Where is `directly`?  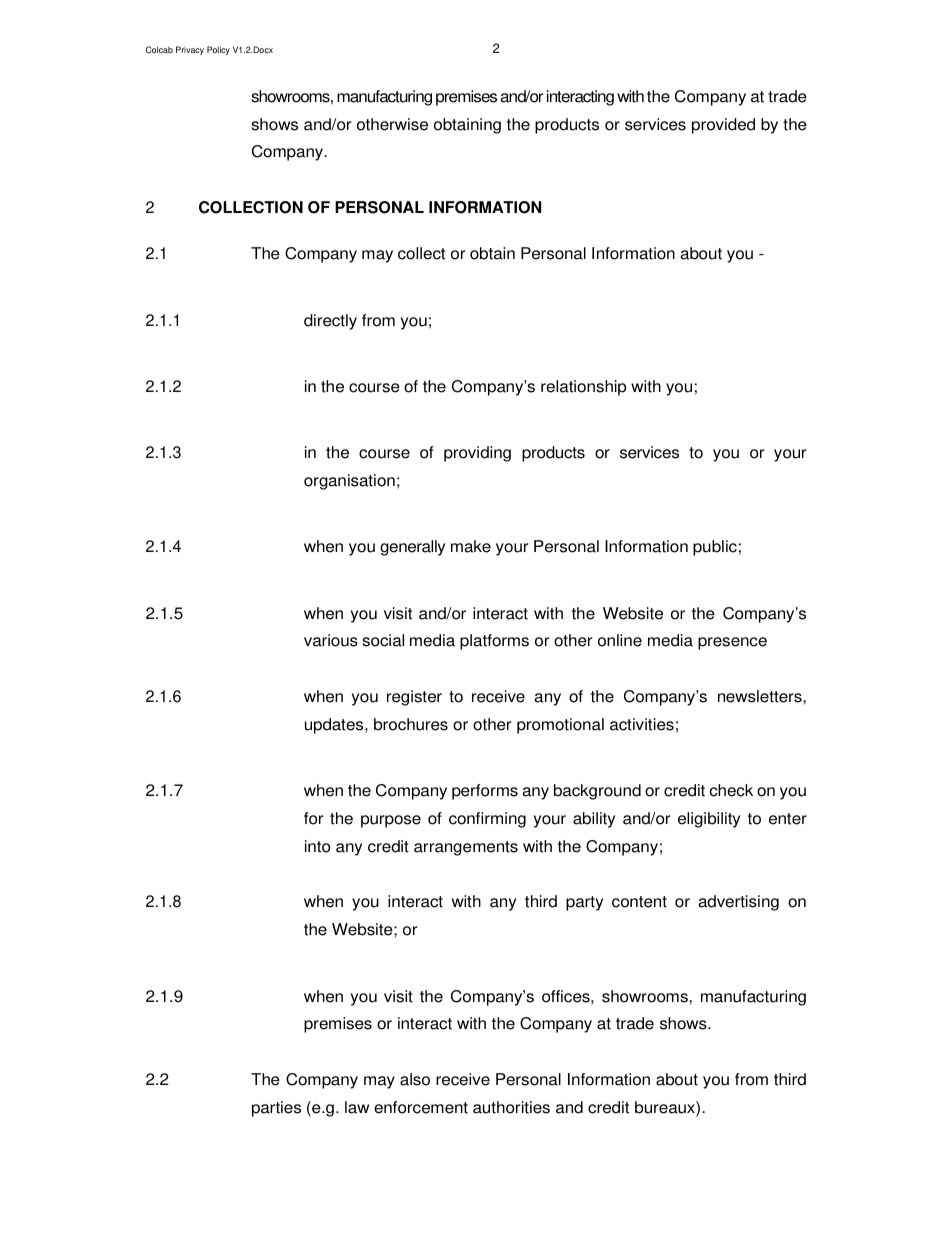
directly is located at coordinates (330, 322).
